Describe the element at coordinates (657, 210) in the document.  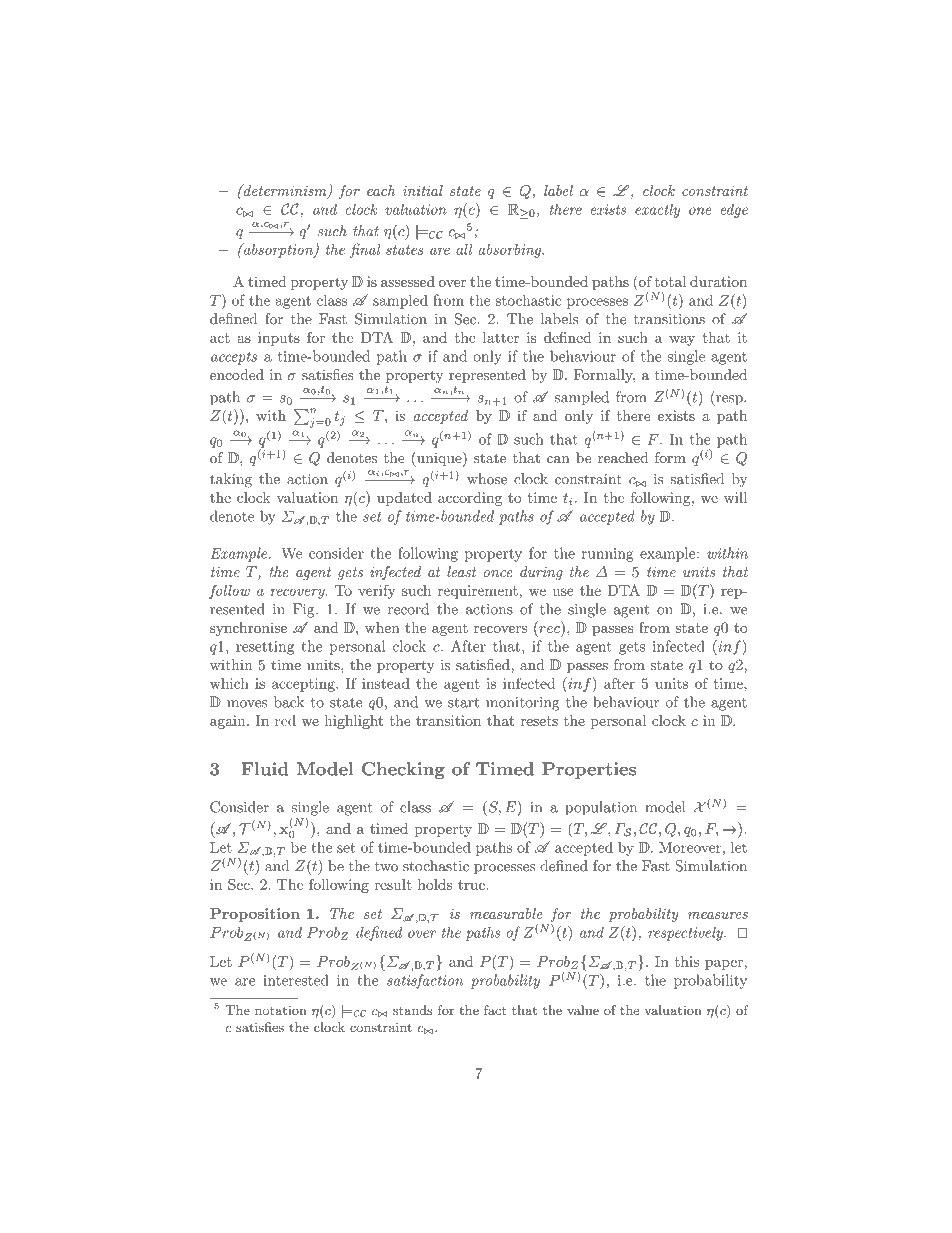
I see `exactly` at that location.
